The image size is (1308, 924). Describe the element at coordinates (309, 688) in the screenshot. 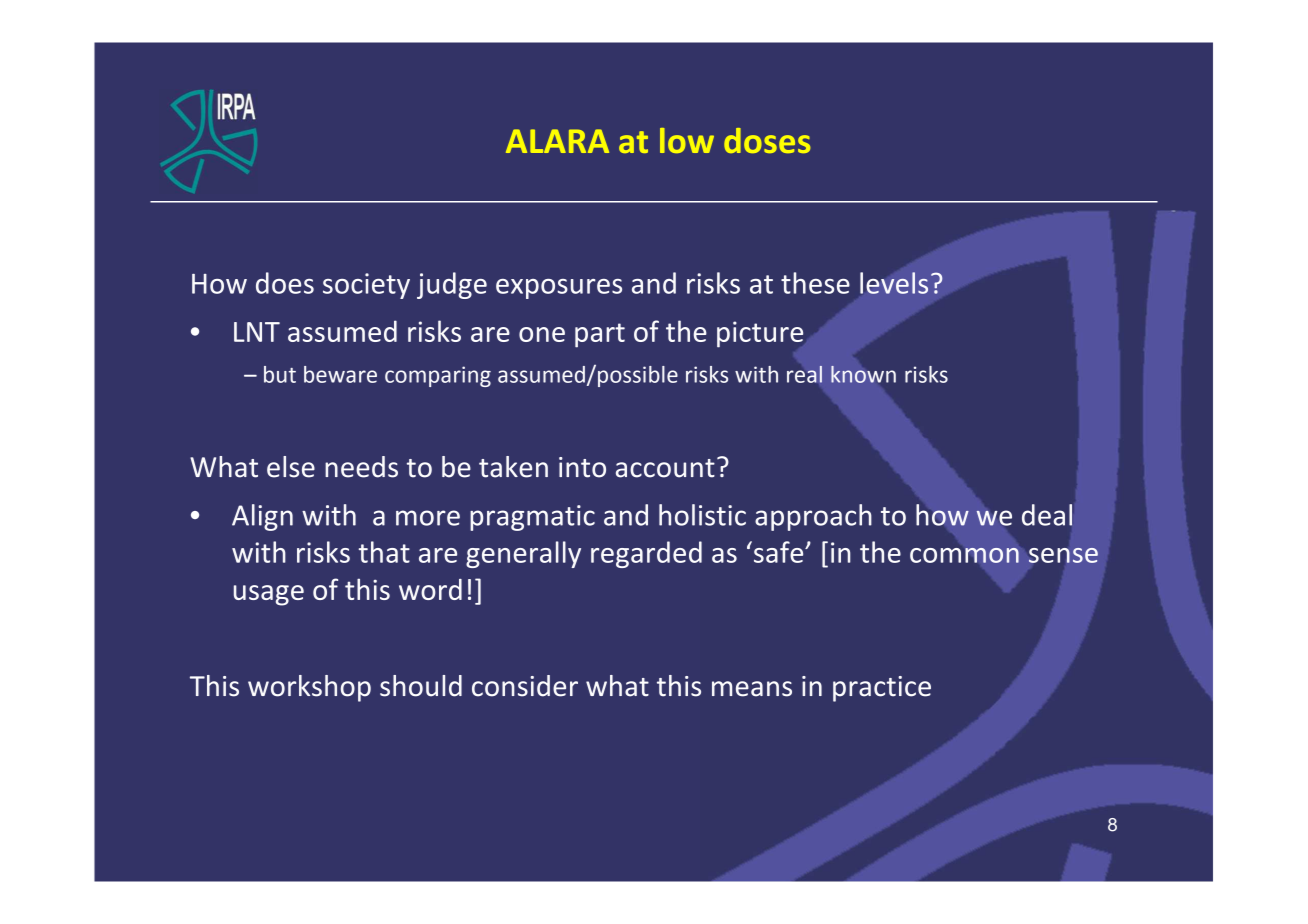

I see `workshop` at that location.
